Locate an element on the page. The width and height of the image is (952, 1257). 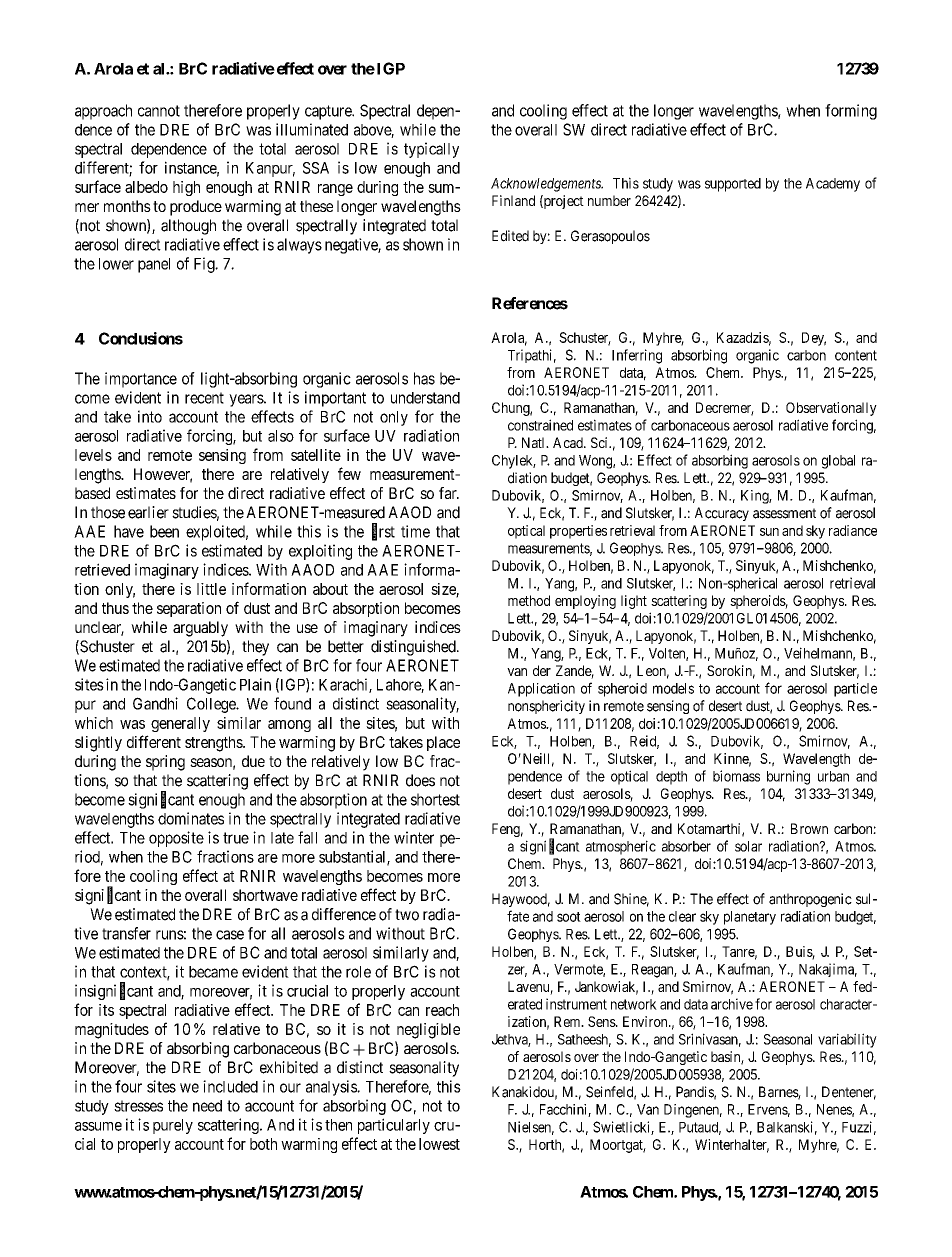
burning is located at coordinates (788, 777).
